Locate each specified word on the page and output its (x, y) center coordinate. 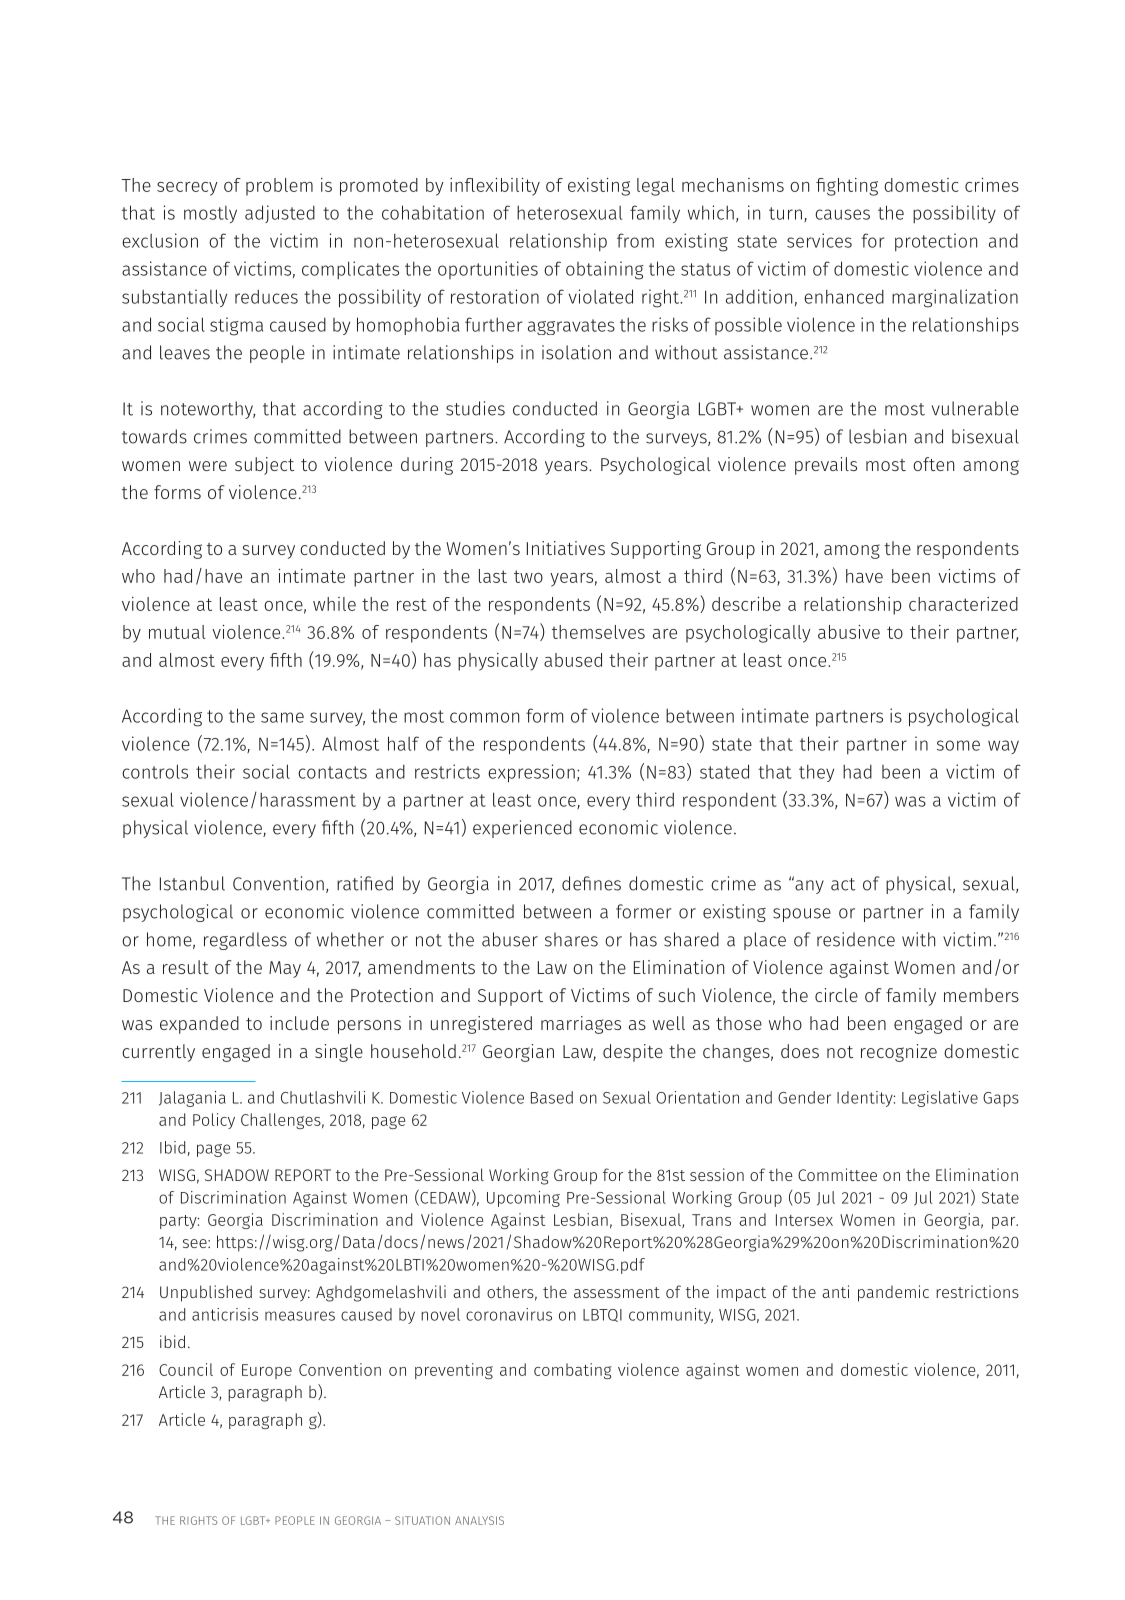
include (299, 1023)
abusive (849, 632)
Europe (267, 1371)
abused (573, 660)
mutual (177, 632)
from (635, 240)
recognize (899, 1053)
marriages (581, 1025)
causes (842, 214)
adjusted (280, 214)
